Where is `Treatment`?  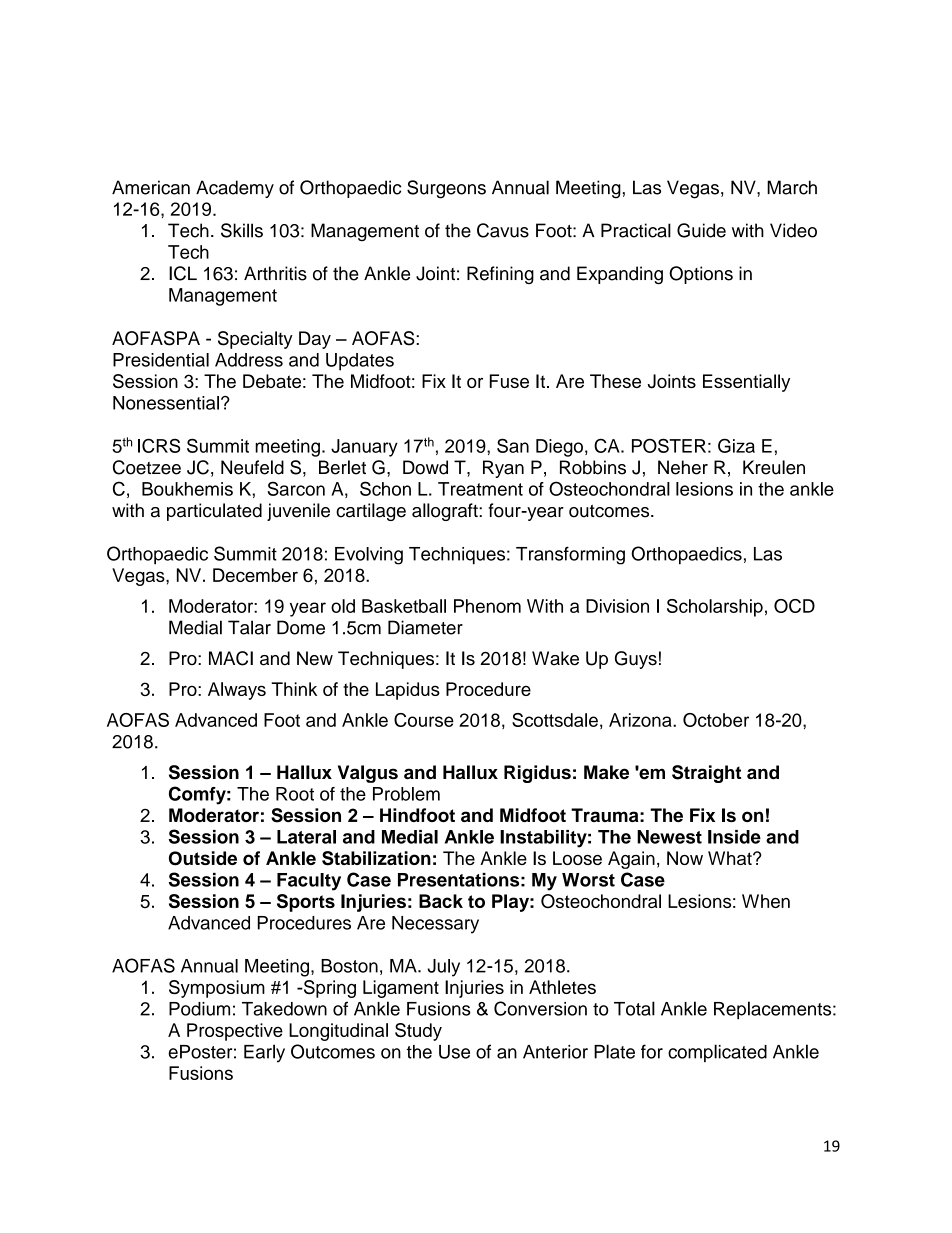 Treatment is located at coordinates (480, 489).
